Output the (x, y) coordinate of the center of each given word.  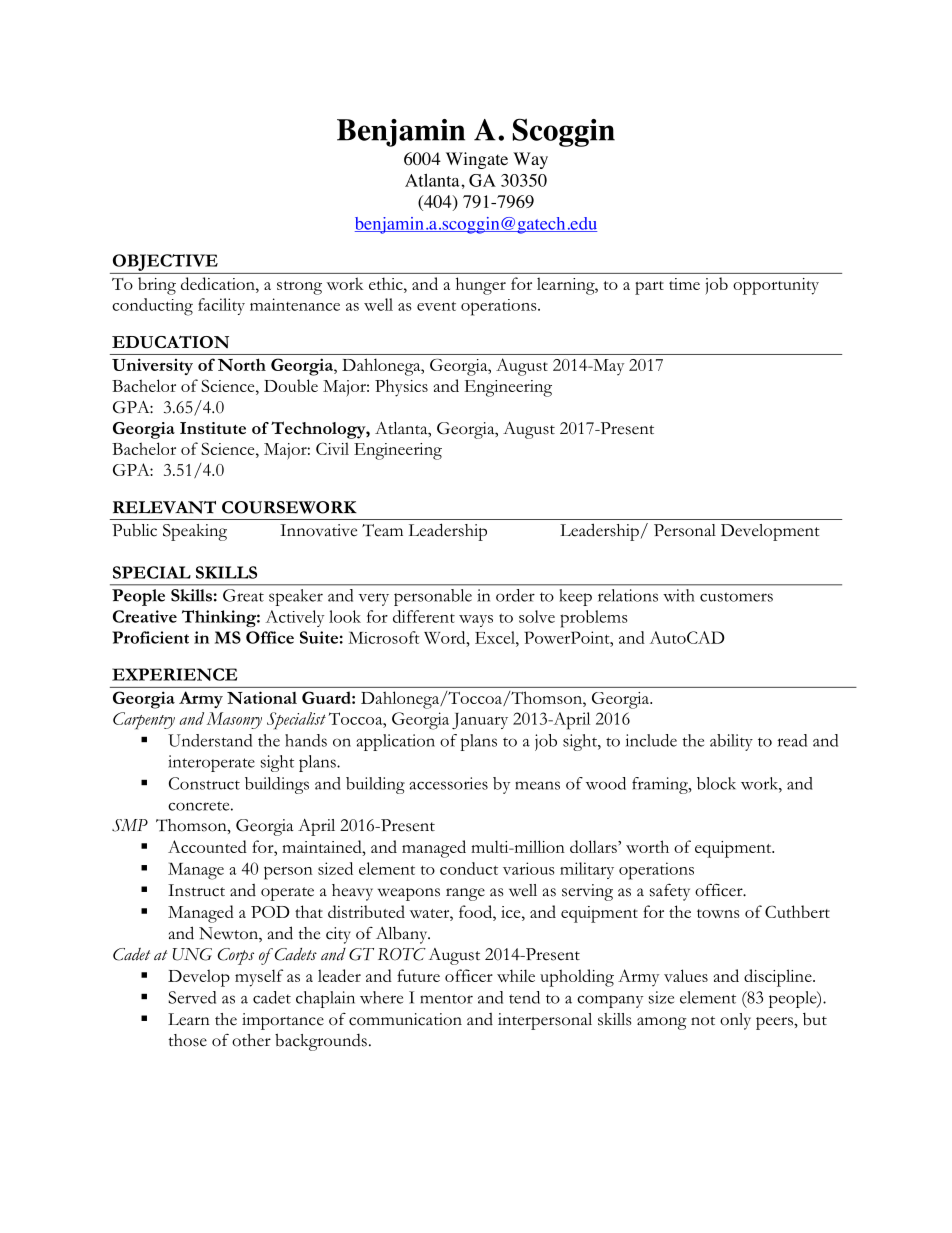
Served (192, 997)
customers (736, 597)
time (684, 284)
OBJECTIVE (165, 262)
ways (476, 621)
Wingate (477, 160)
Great (243, 595)
